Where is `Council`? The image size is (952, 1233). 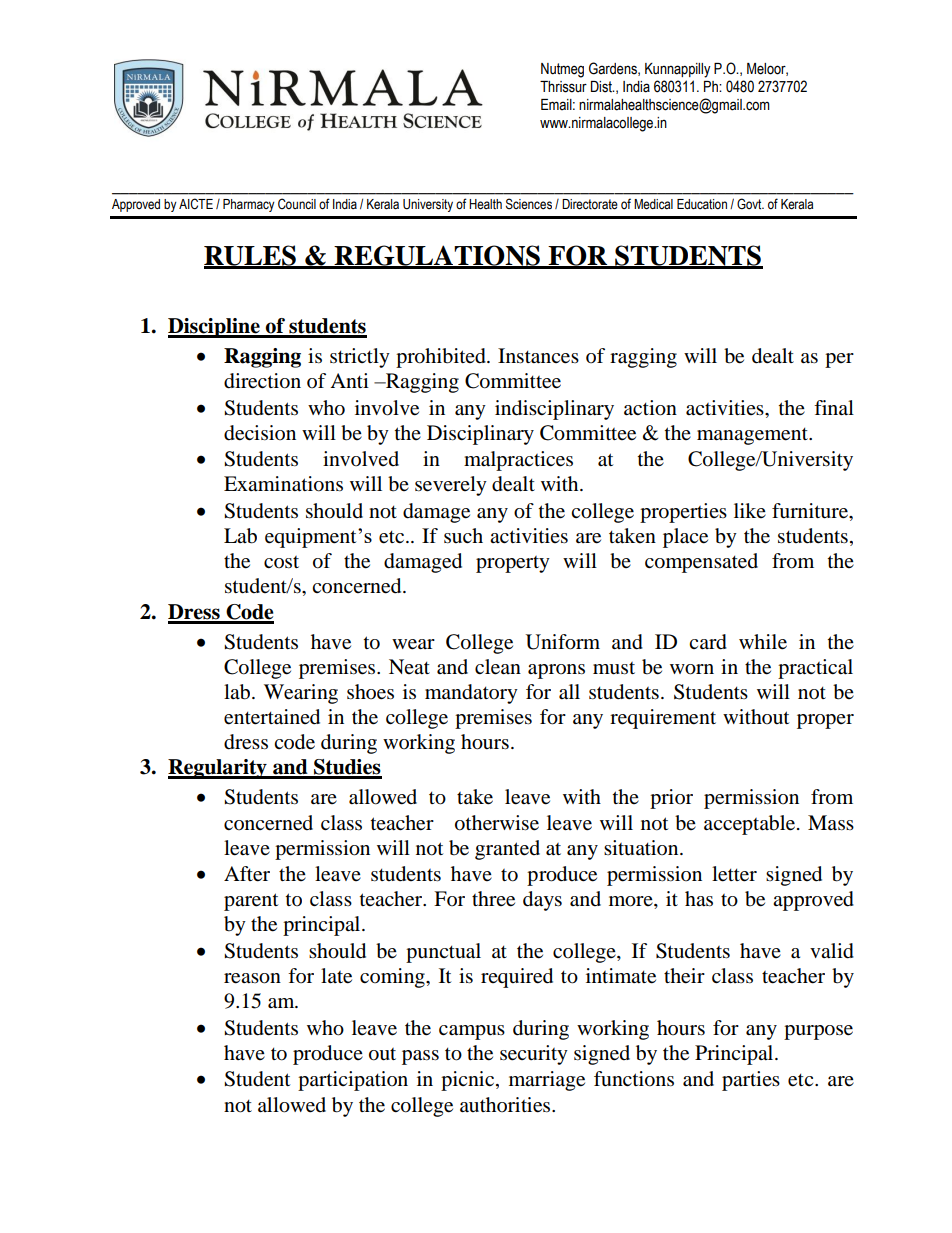 Council is located at coordinates (297, 204).
